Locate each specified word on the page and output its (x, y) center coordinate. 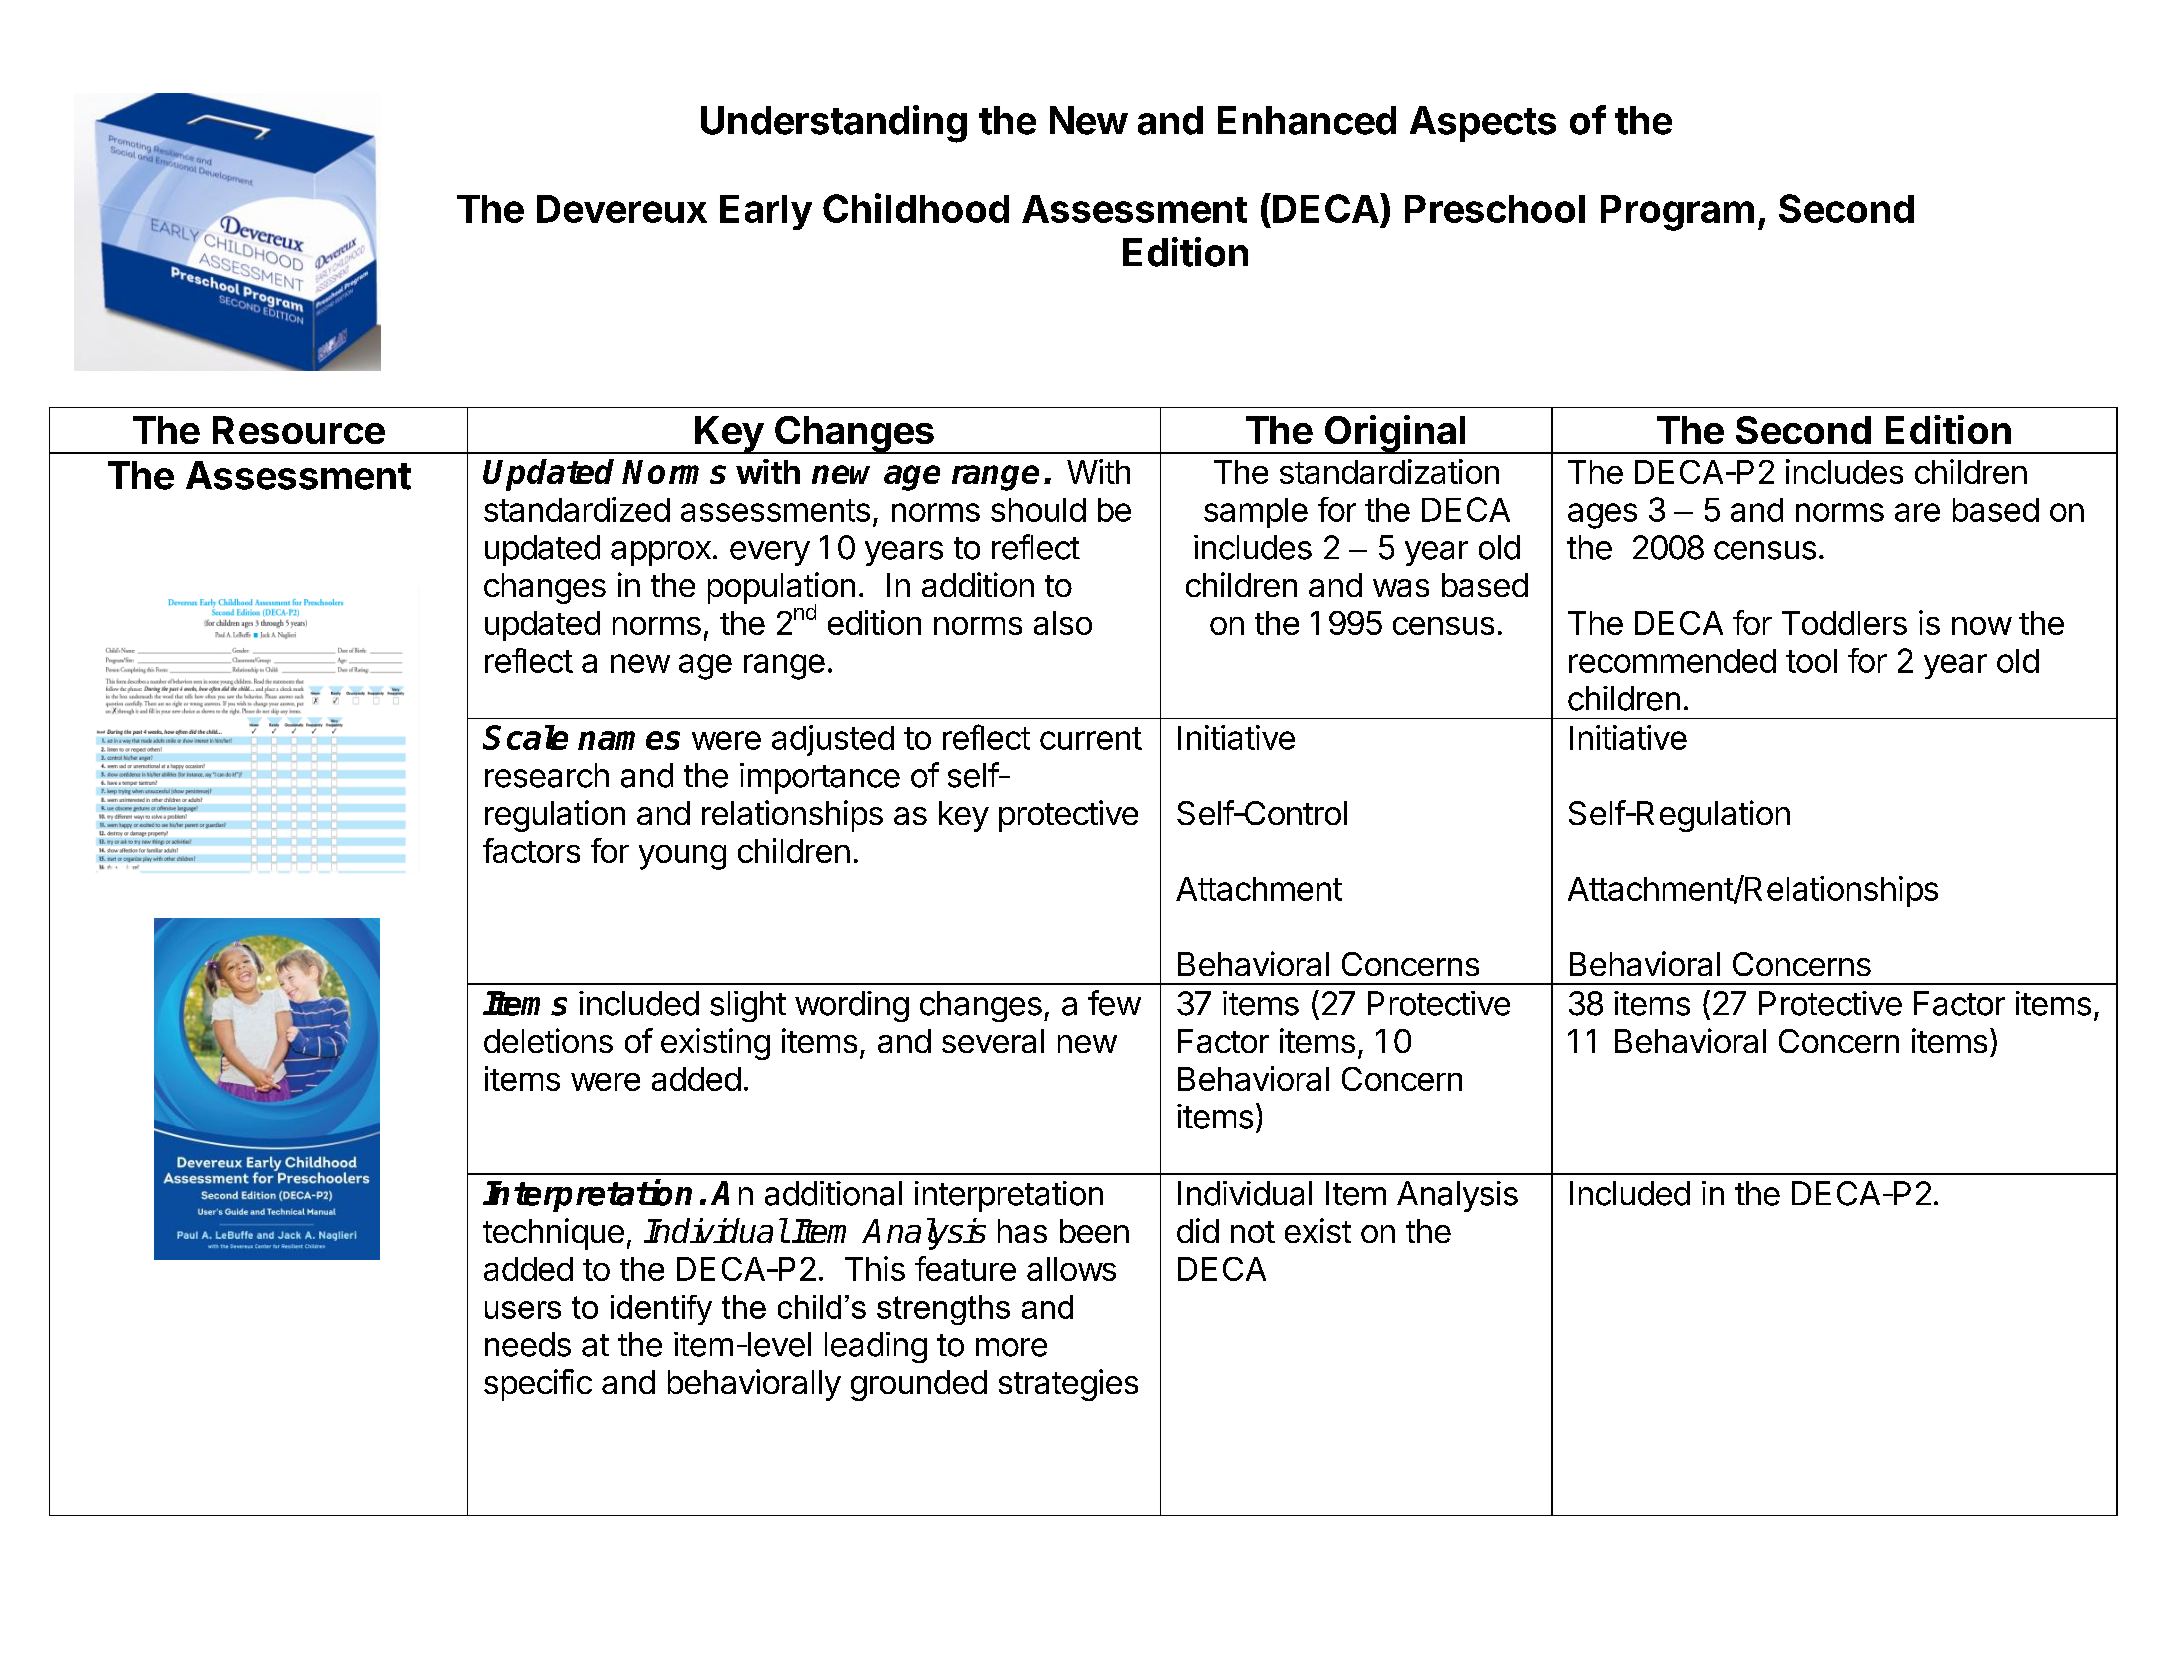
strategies (1068, 1385)
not (1253, 1232)
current (1091, 738)
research (547, 775)
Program (1677, 213)
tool (1811, 661)
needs (528, 1344)
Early (766, 212)
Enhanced (1307, 120)
